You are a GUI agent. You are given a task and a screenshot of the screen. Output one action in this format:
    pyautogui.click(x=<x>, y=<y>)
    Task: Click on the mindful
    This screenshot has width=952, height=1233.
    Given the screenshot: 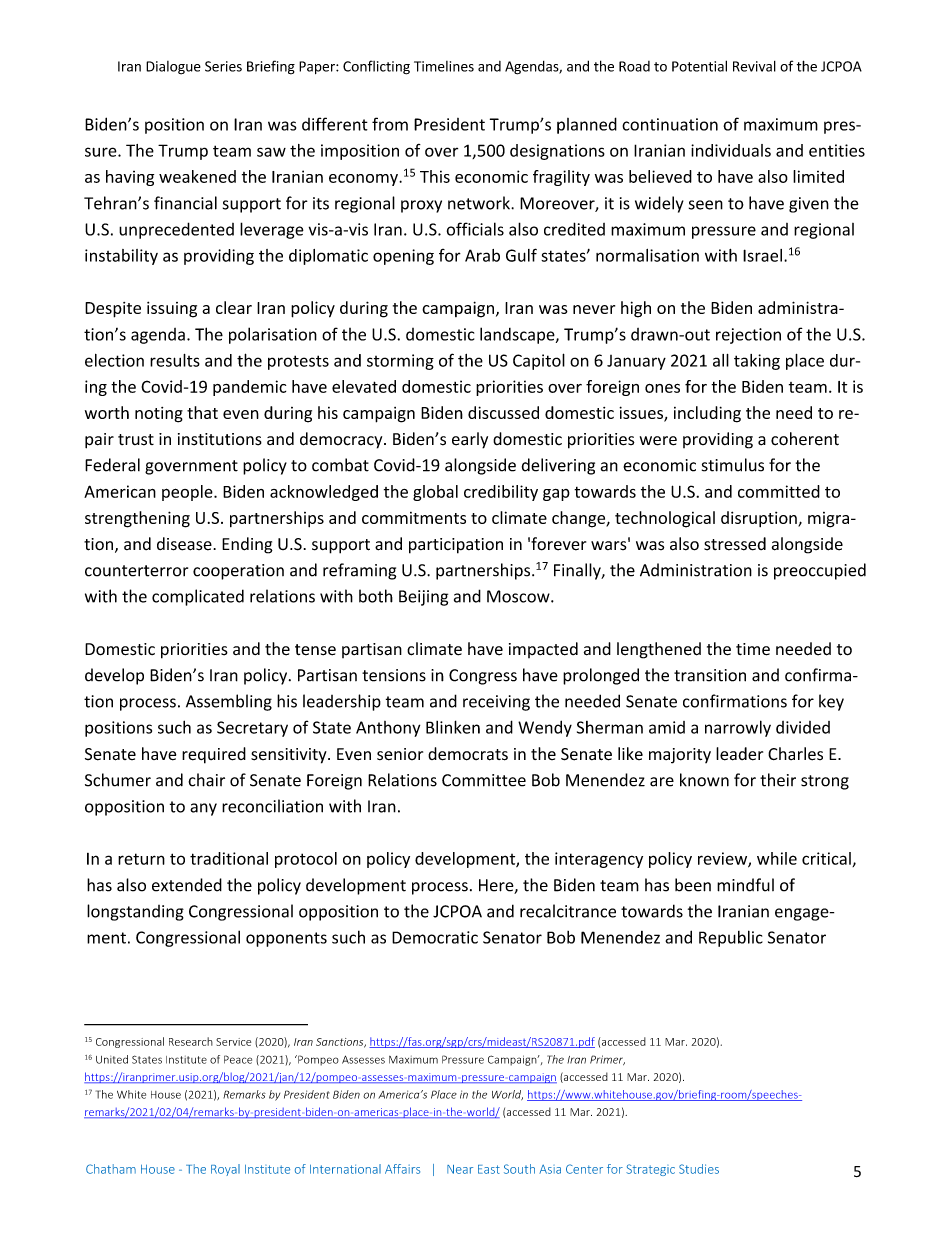 What is the action you would take?
    pyautogui.click(x=745, y=885)
